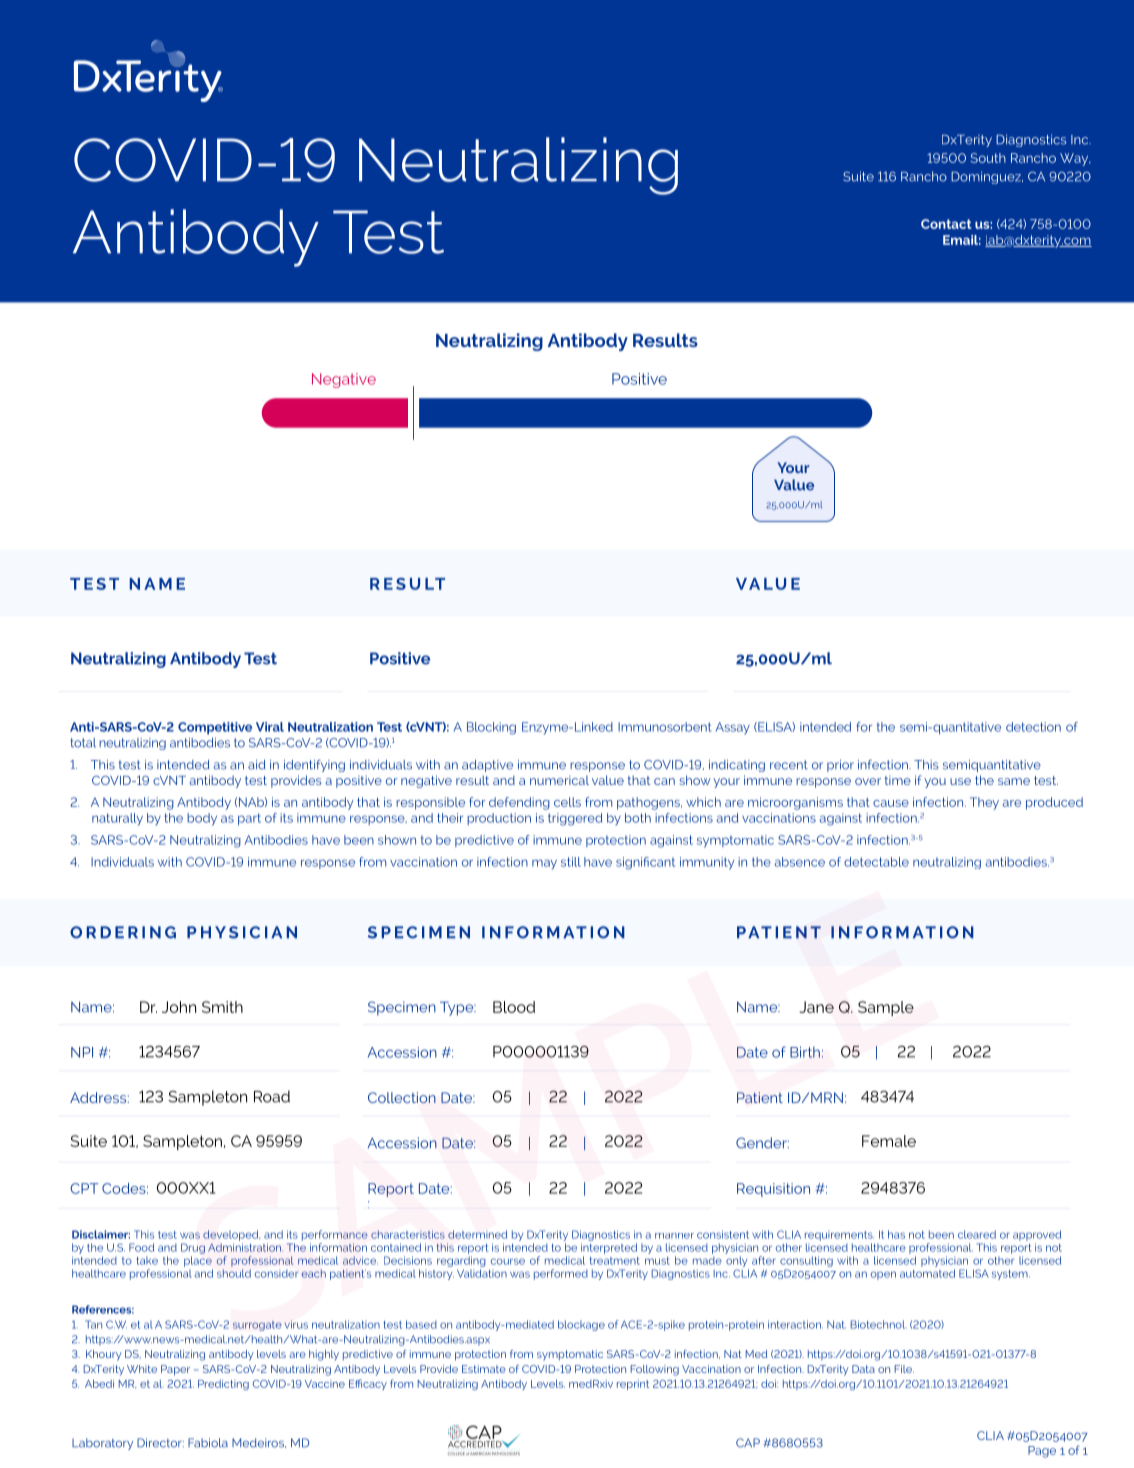 Image resolution: width=1134 pixels, height=1468 pixels. What do you see at coordinates (567, 802) in the screenshot?
I see `cells` at bounding box center [567, 802].
